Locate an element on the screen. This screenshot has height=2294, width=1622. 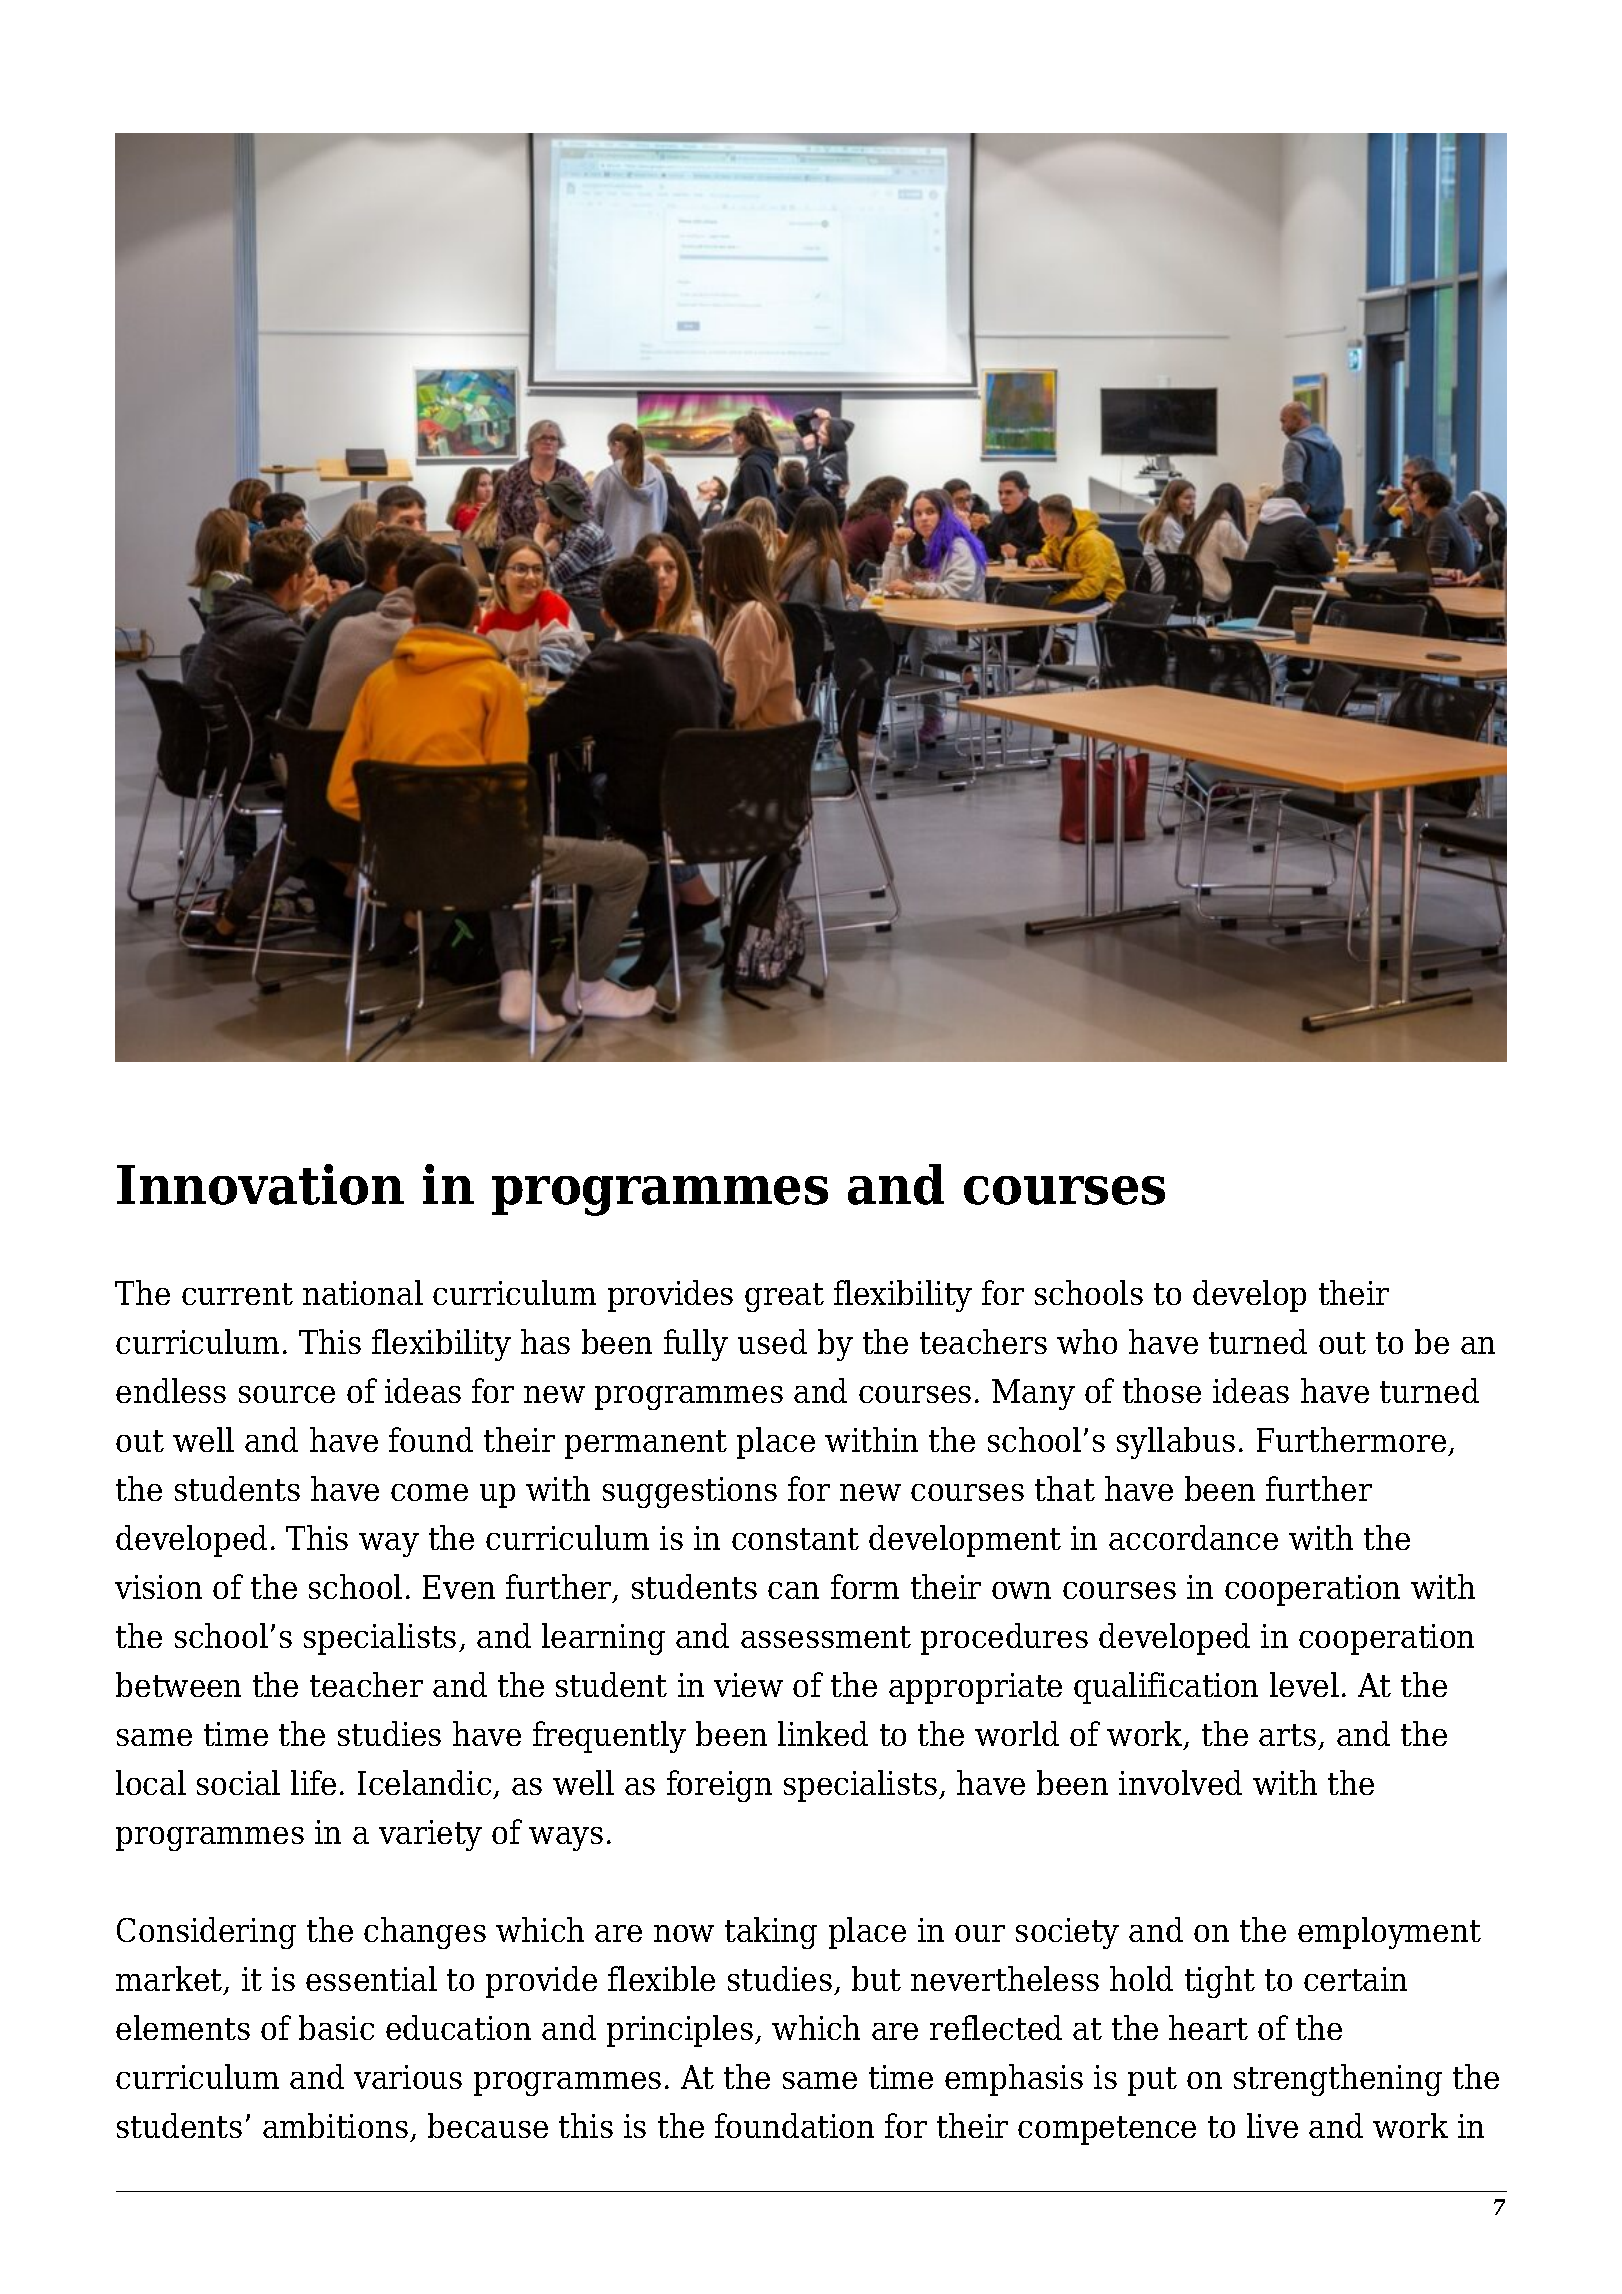
level is located at coordinates (1304, 1684).
